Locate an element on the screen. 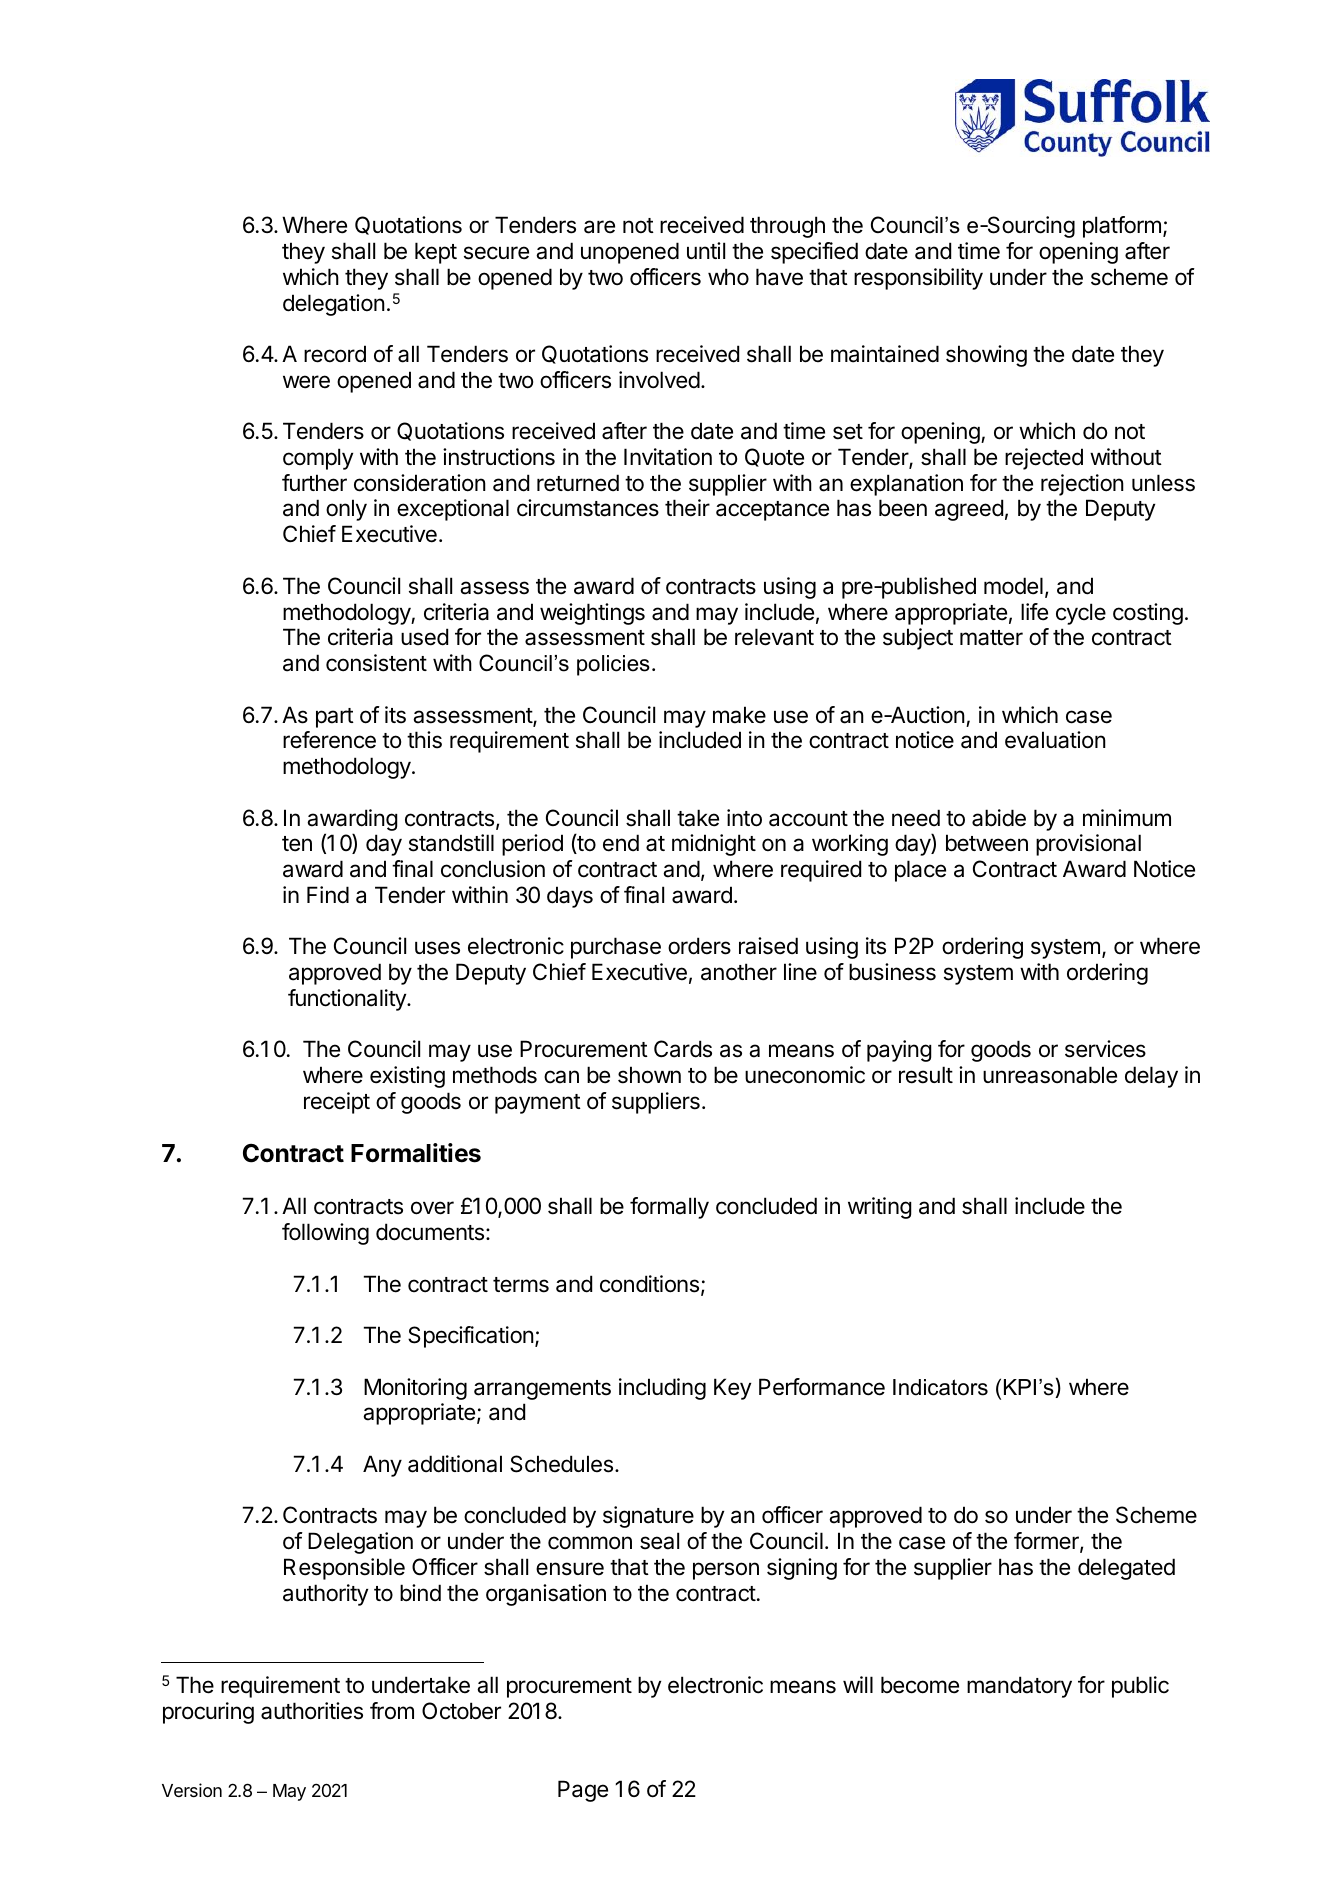 The height and width of the screenshot is (1885, 1333). until is located at coordinates (706, 250).
